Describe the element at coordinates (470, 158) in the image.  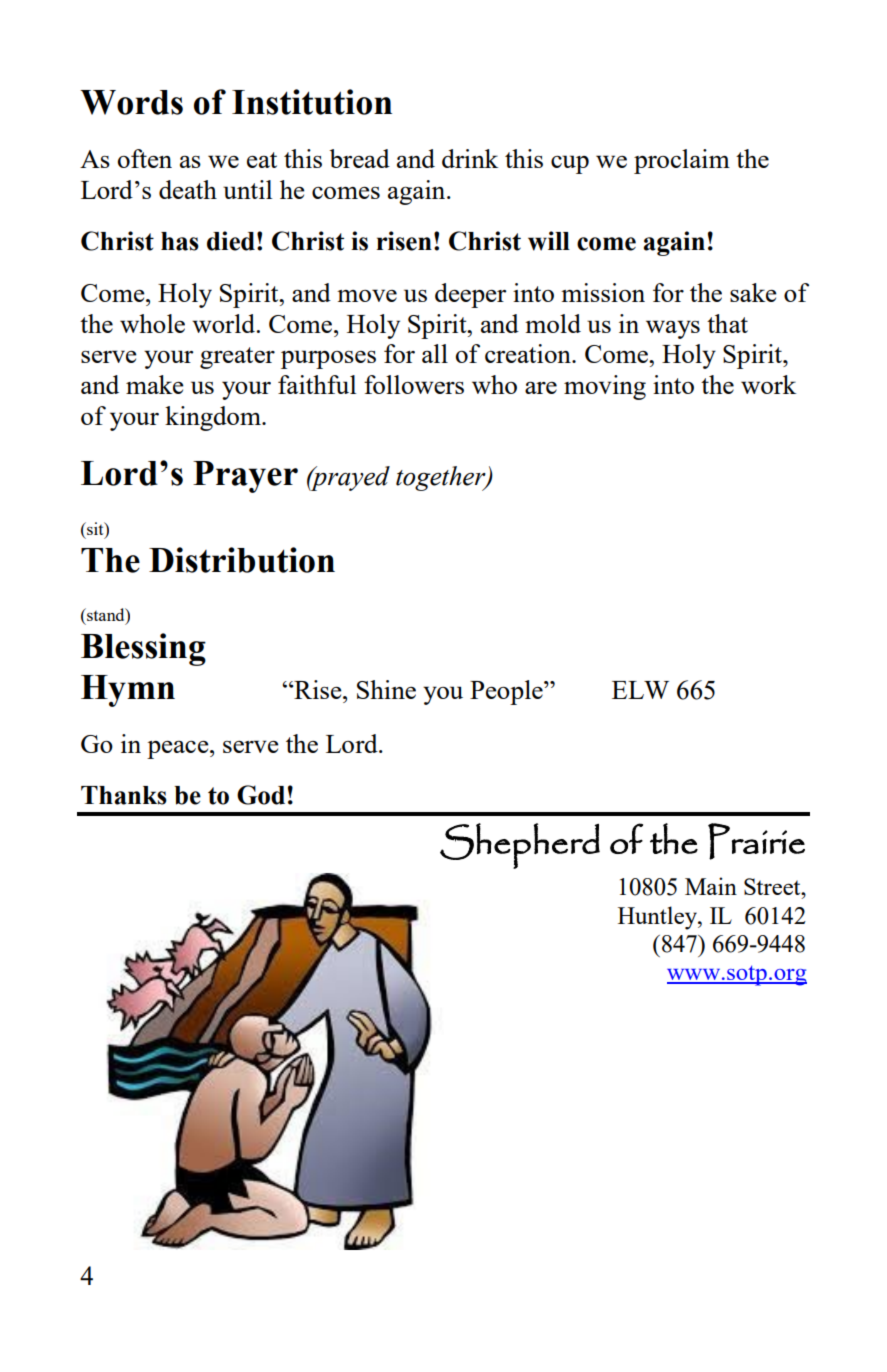
I see `drink` at that location.
